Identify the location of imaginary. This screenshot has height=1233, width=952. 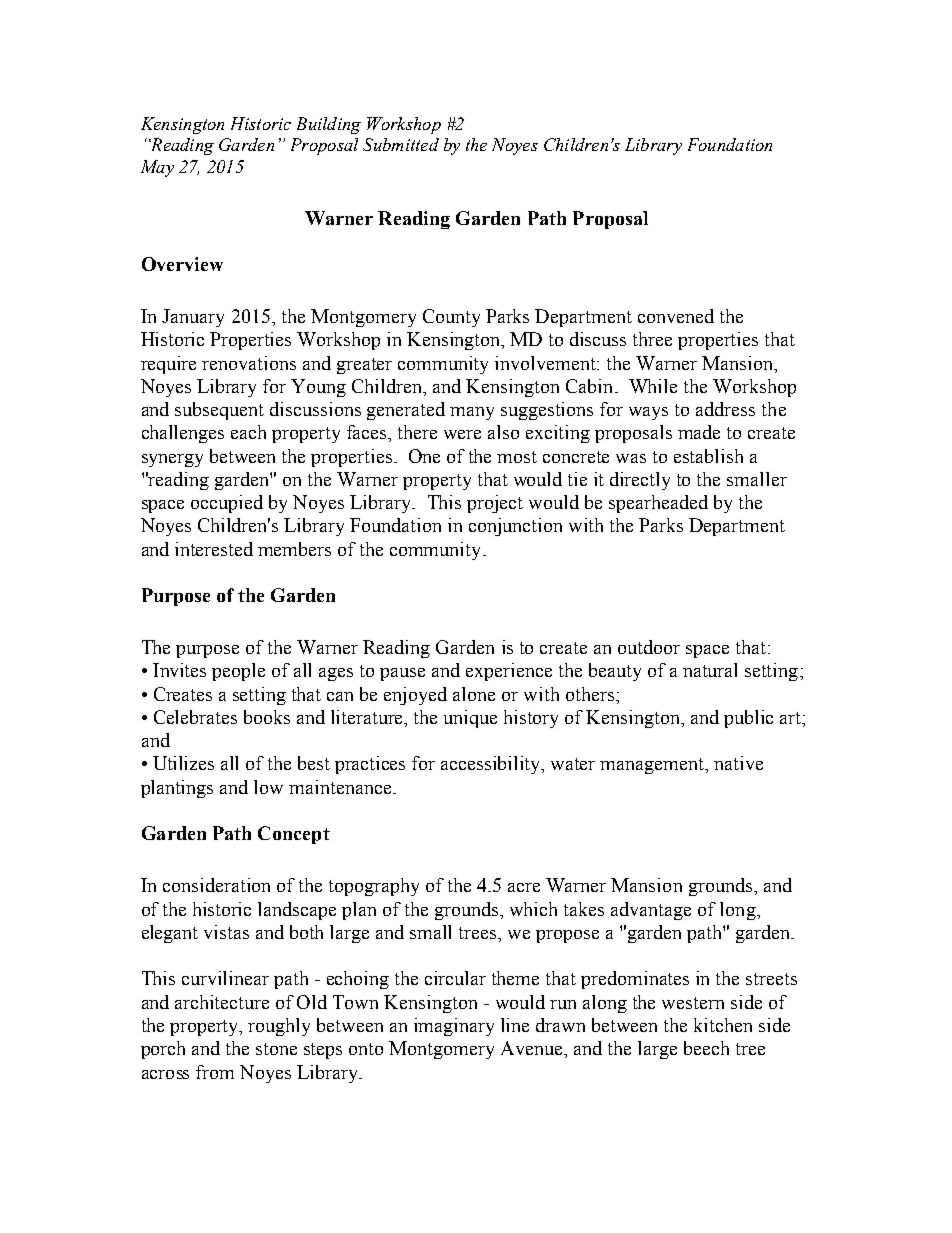
(454, 1027).
